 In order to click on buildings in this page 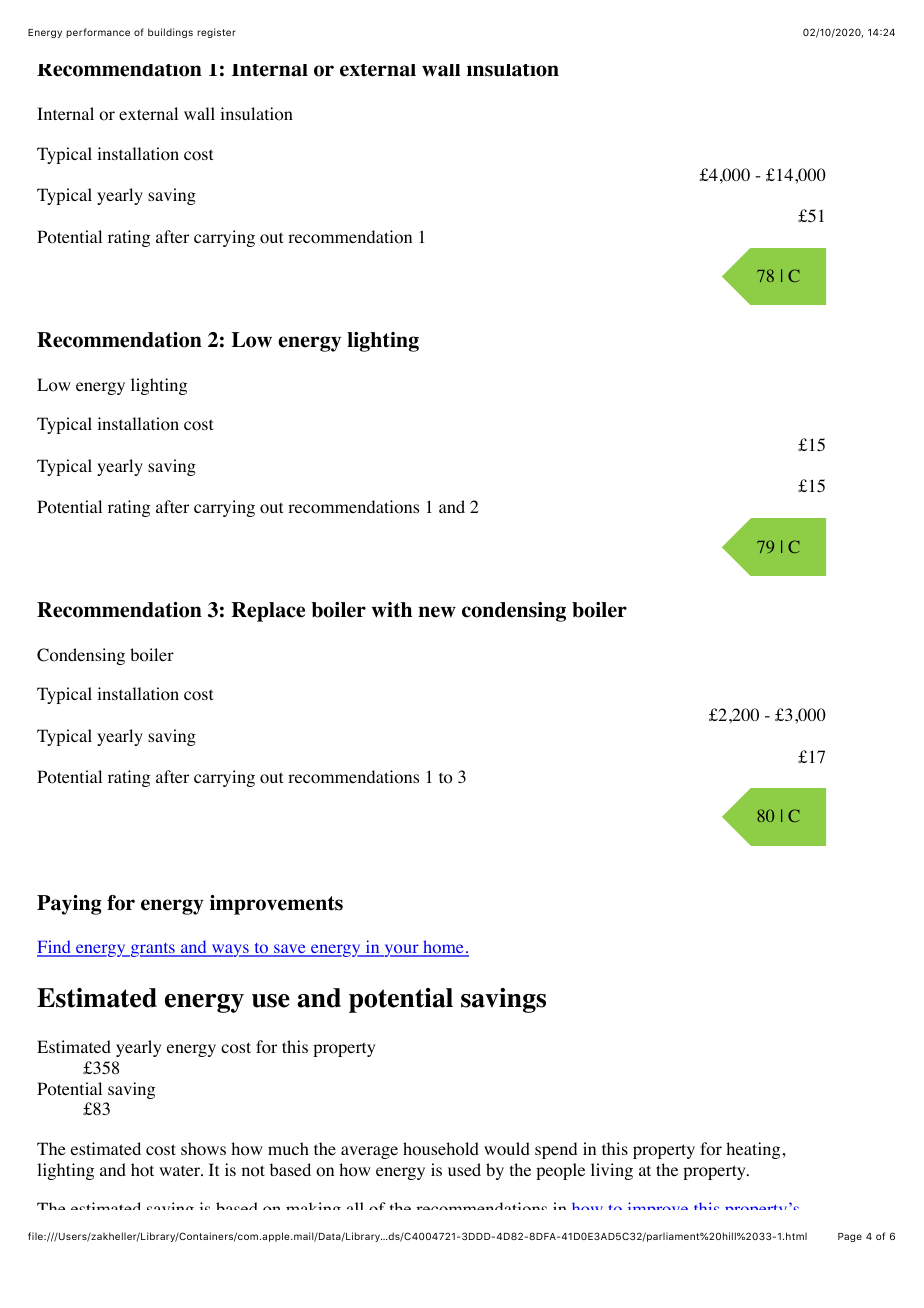, I will do `click(170, 33)`.
